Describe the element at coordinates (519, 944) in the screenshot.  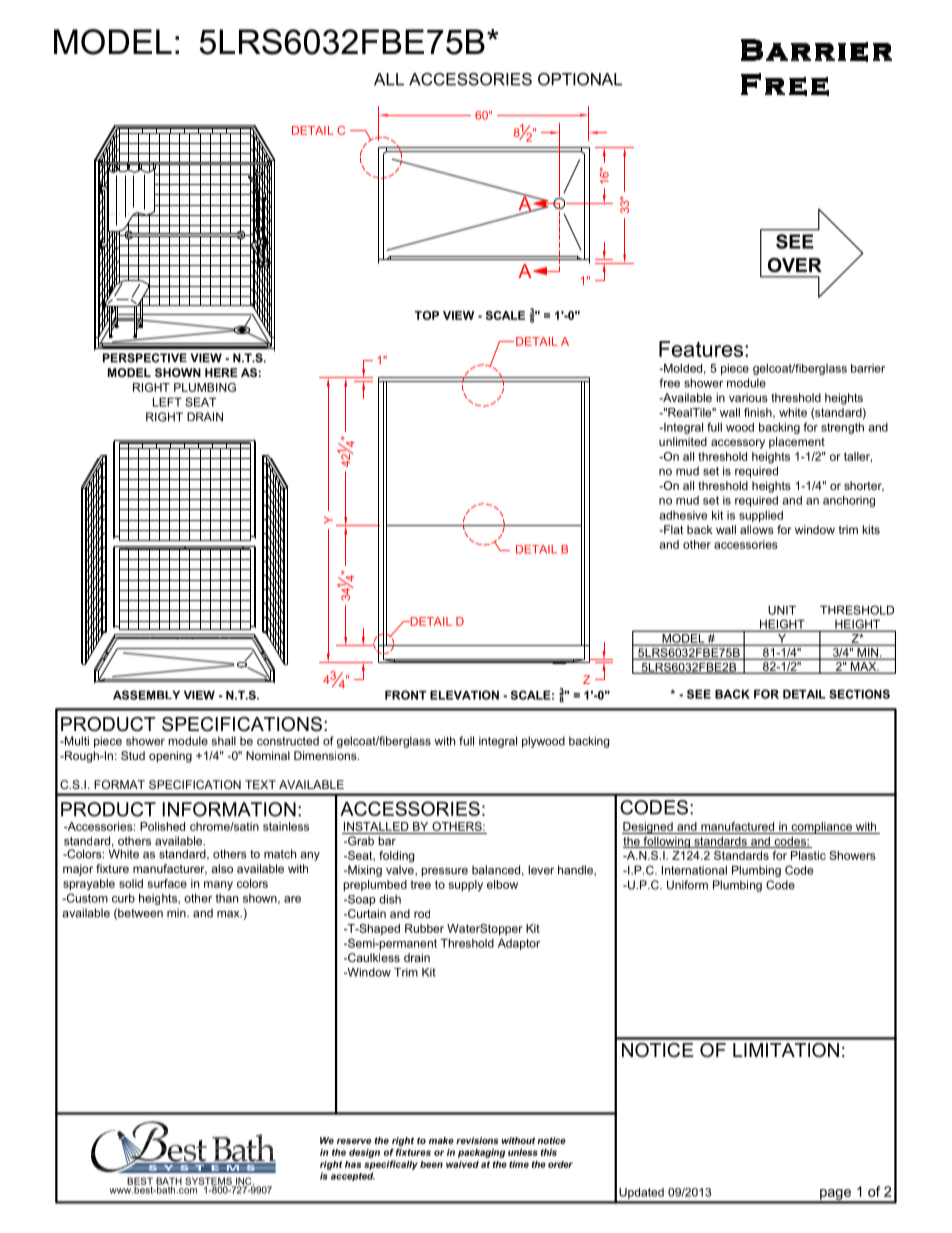
I see `Adaptor` at that location.
